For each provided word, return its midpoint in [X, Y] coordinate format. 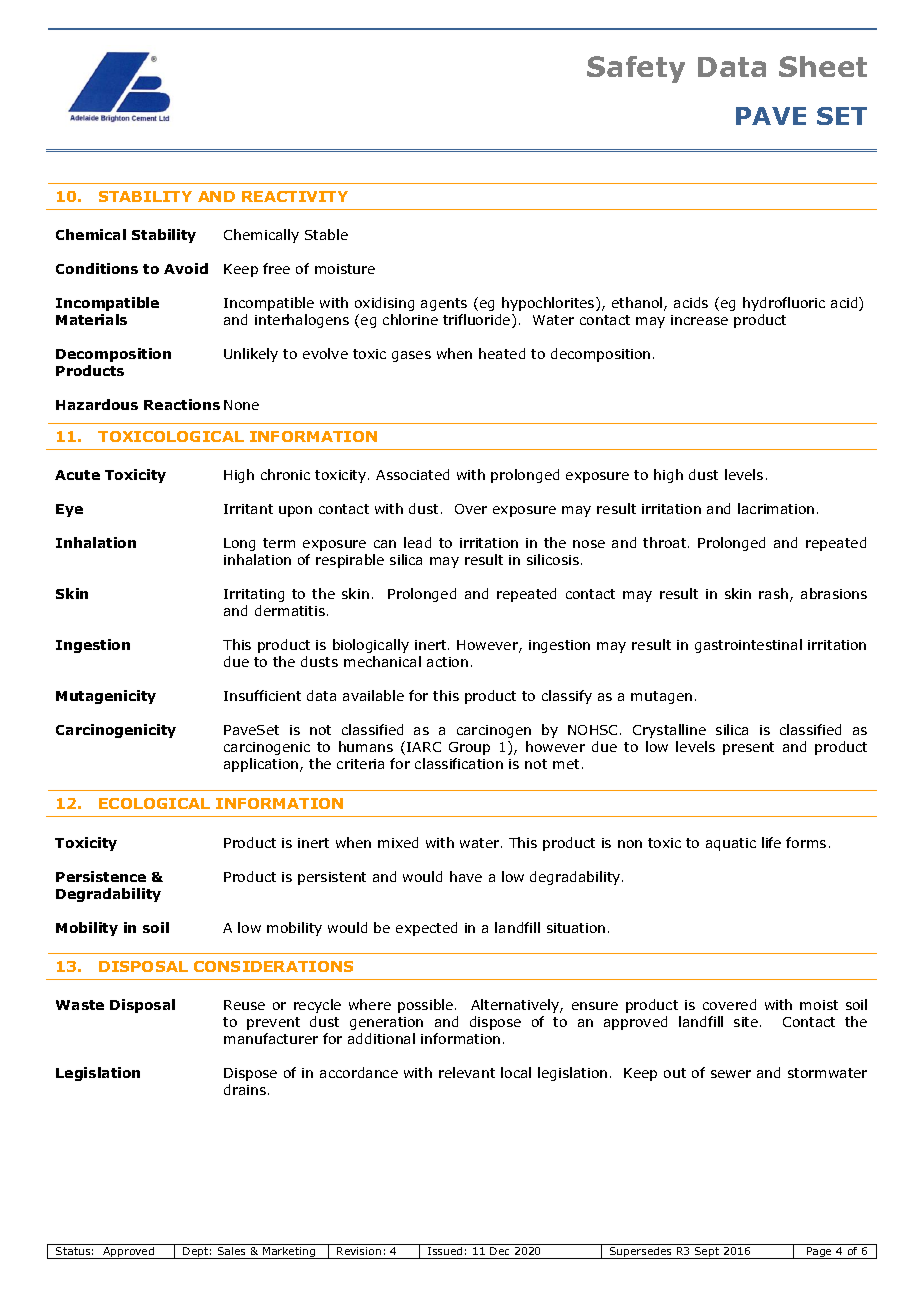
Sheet [823, 66]
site [747, 1022]
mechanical [382, 661]
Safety [636, 69]
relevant [467, 1072]
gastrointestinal [748, 646]
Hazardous [97, 404]
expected [426, 929]
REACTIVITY [295, 196]
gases [411, 356]
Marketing [289, 1253]
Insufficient [262, 695]
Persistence [101, 876]
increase [699, 320]
